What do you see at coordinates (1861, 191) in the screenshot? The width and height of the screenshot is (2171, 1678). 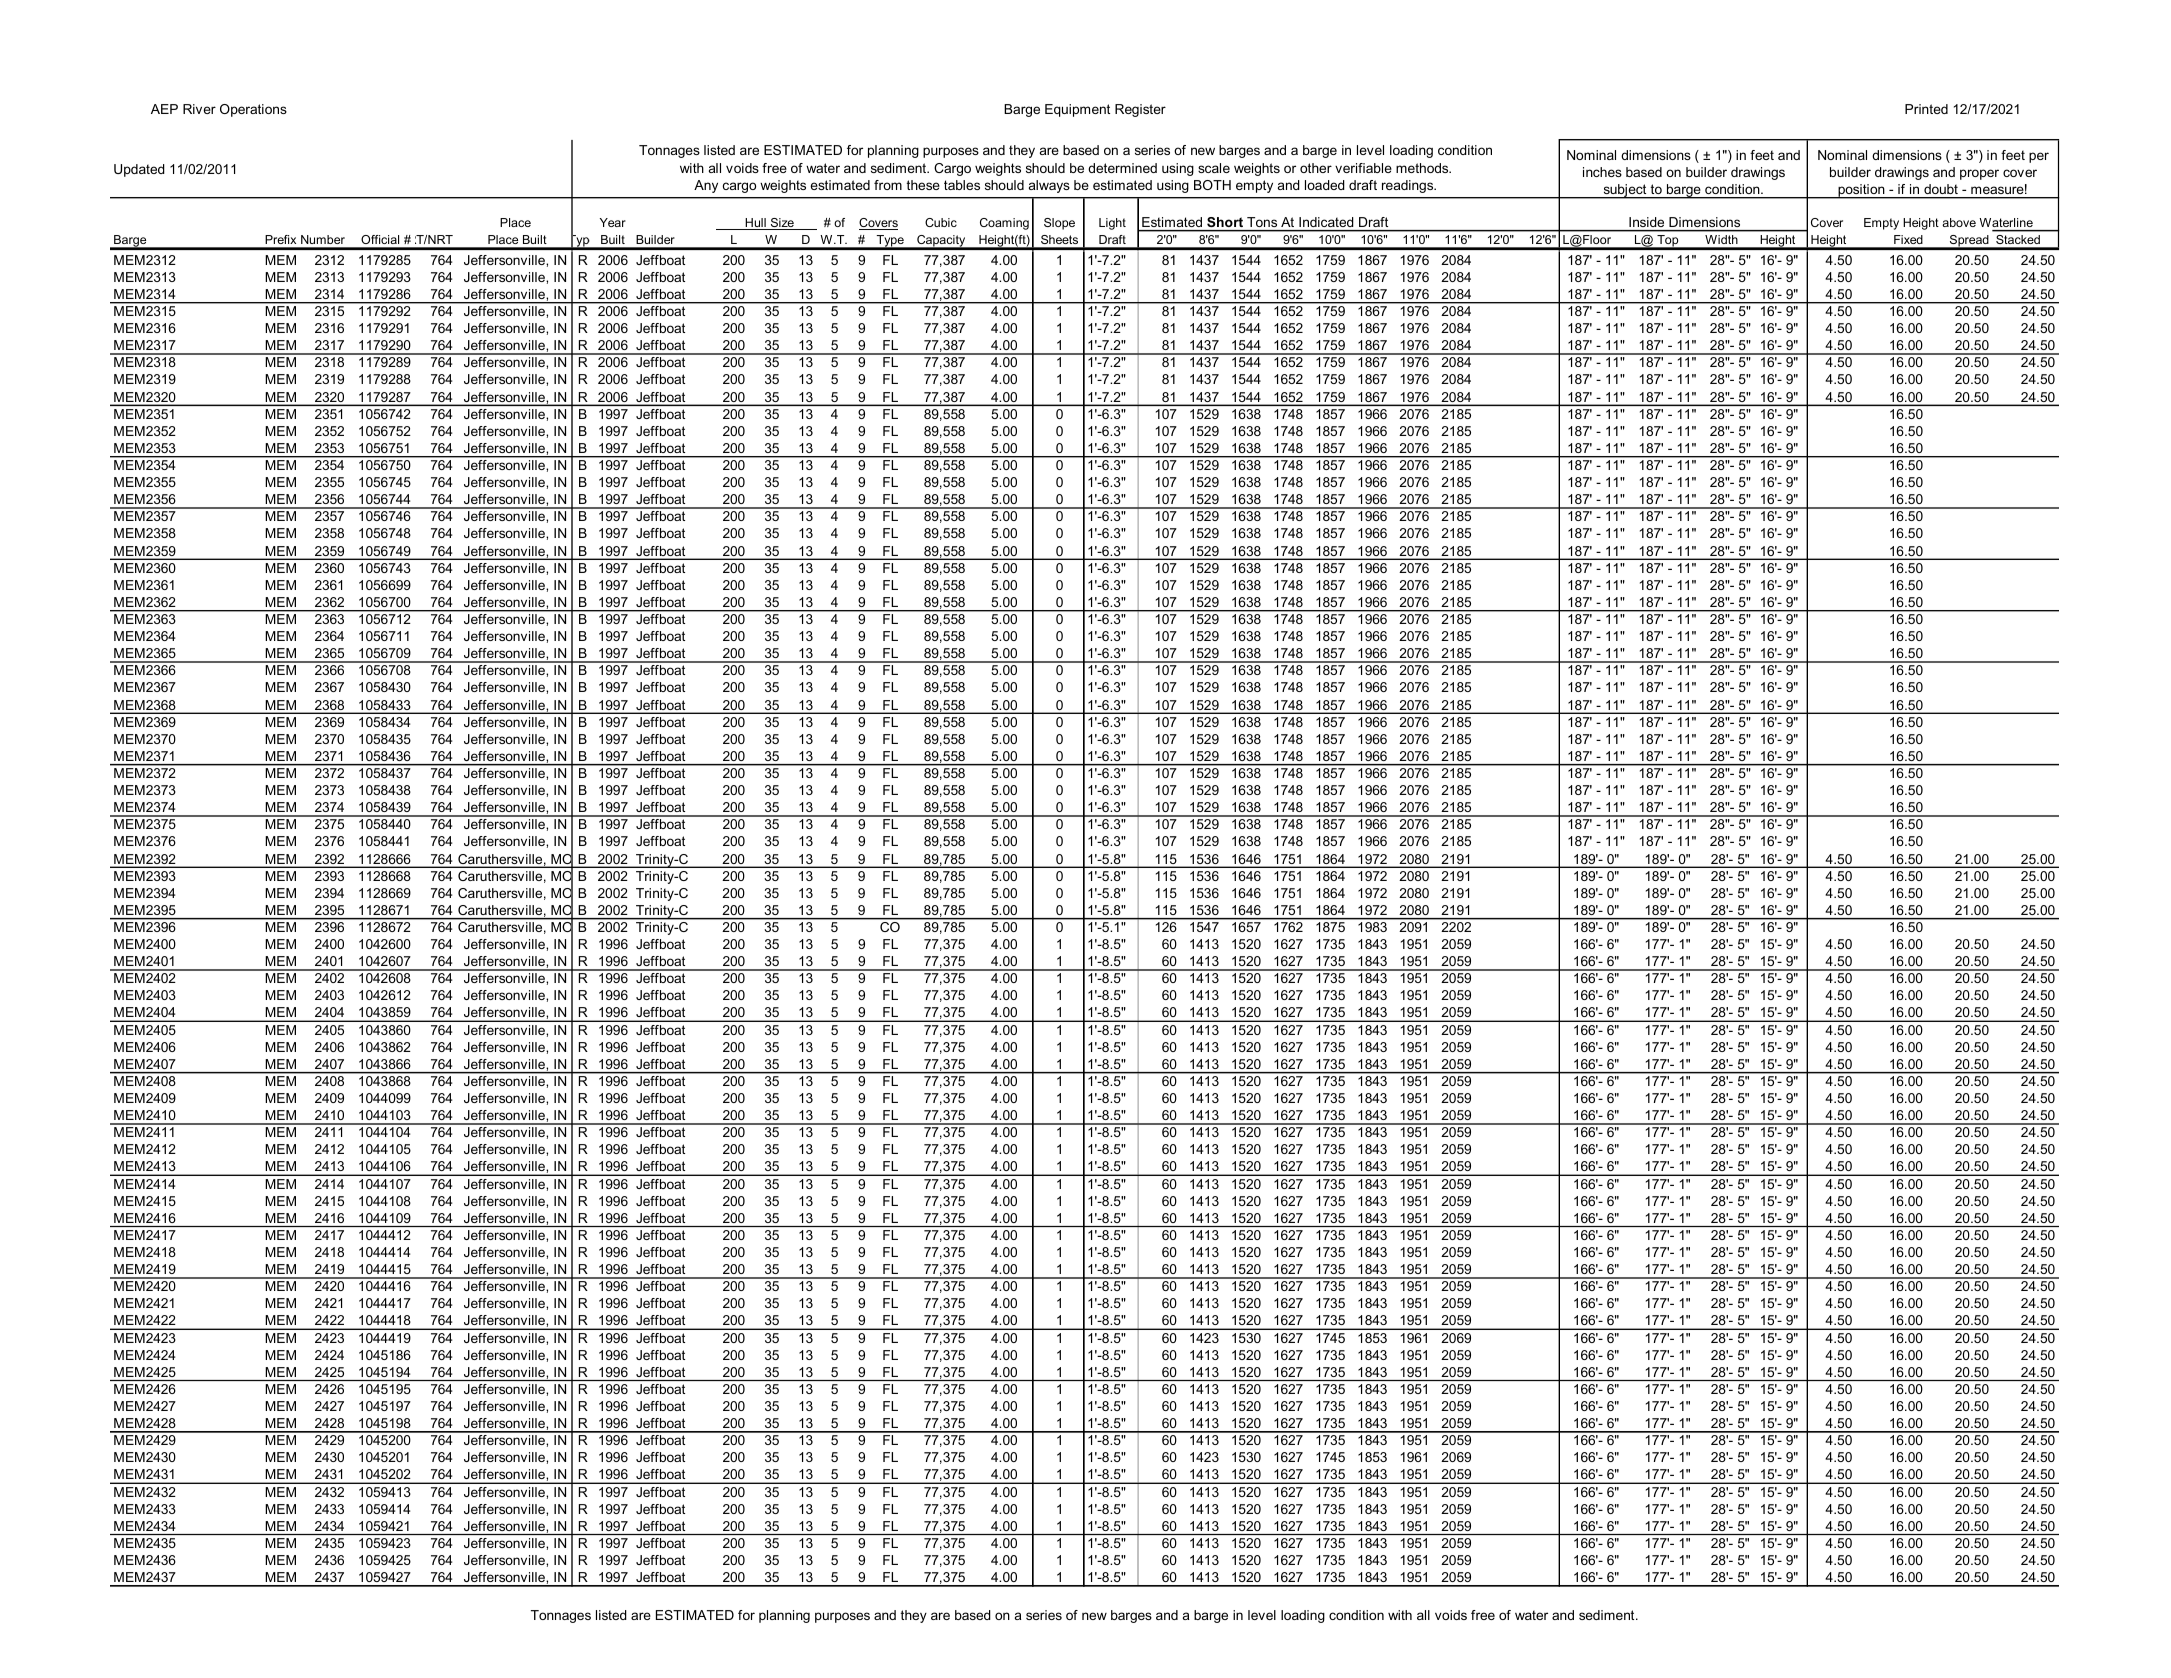 I see `position` at bounding box center [1861, 191].
